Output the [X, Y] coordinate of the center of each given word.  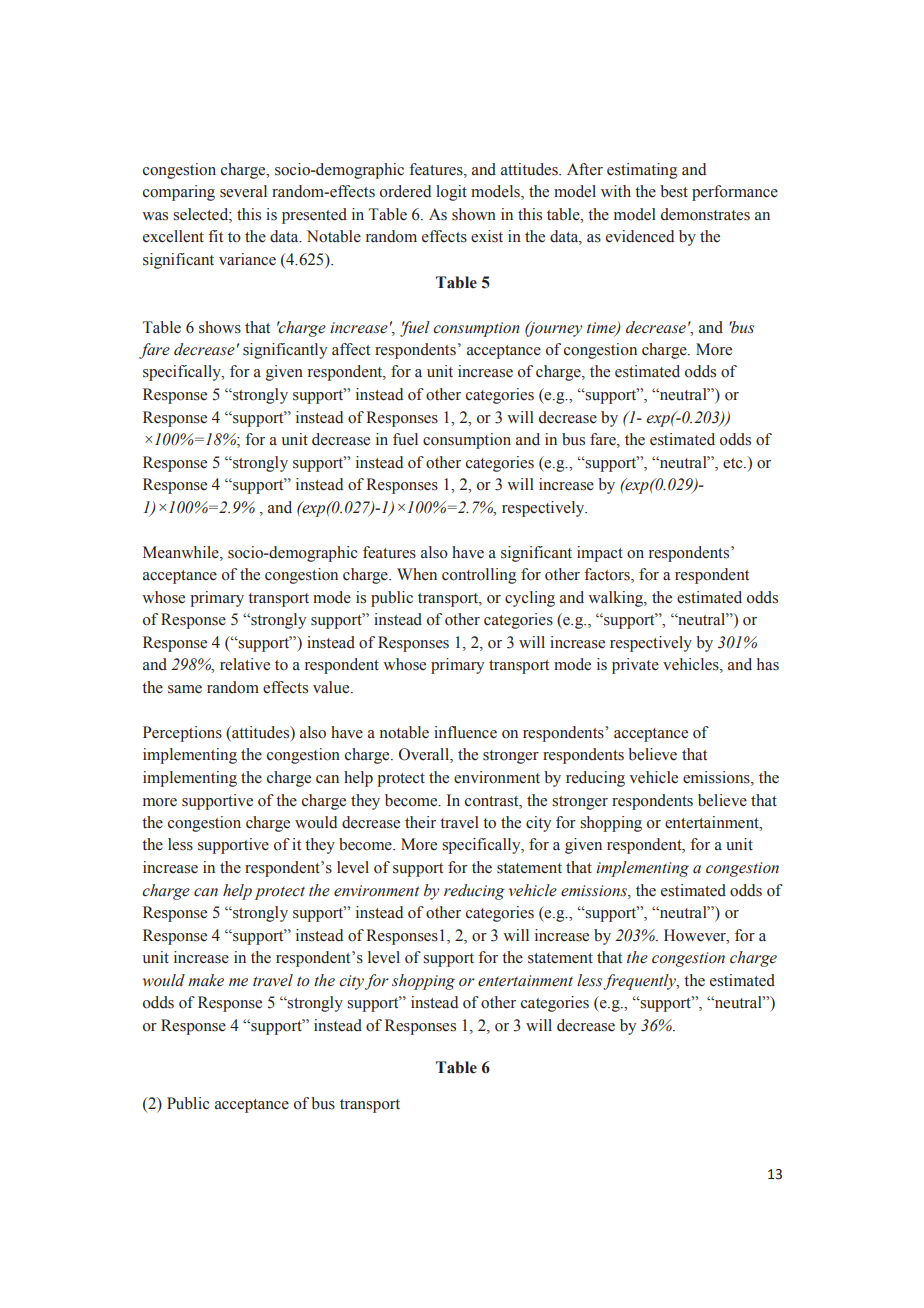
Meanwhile [182, 552]
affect [351, 349]
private [635, 666]
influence [465, 732]
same [185, 689]
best [674, 191]
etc [734, 463]
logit [451, 193]
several [243, 191]
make [206, 980]
